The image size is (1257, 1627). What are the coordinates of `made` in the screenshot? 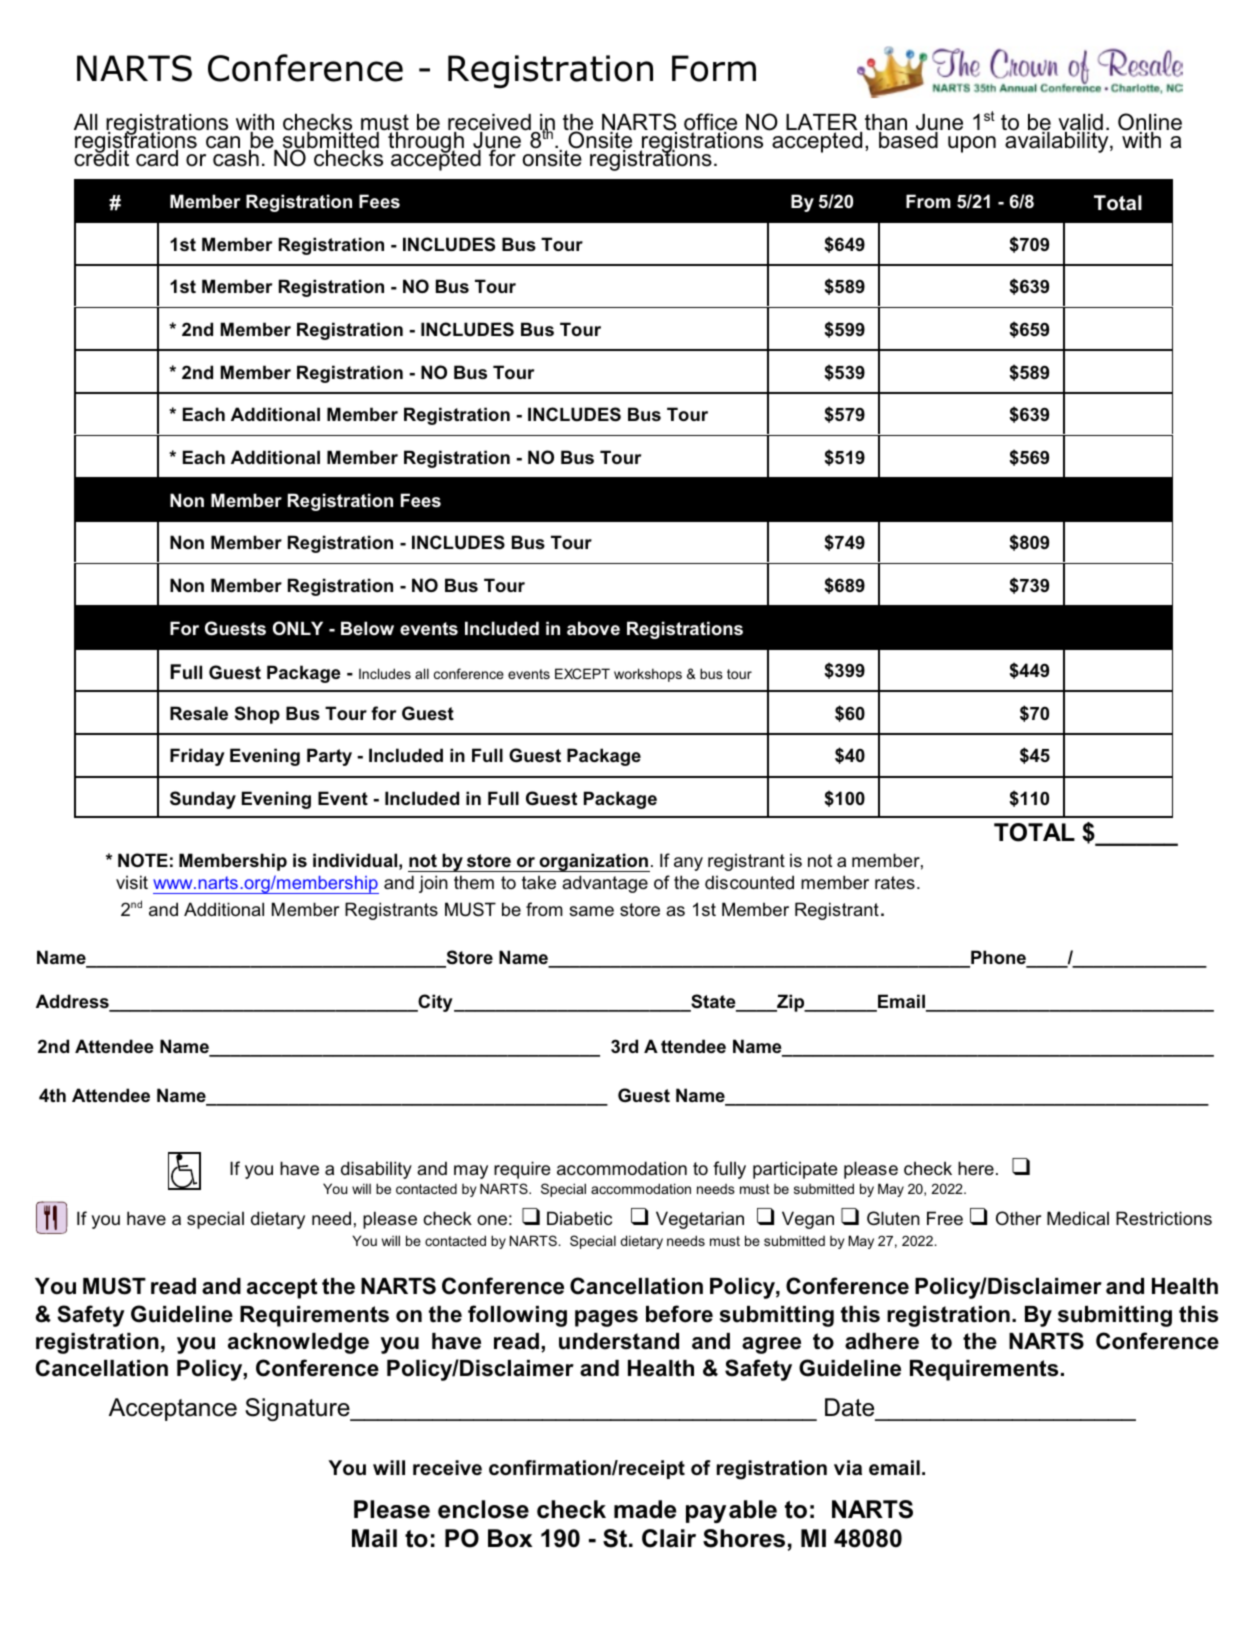 It's located at (645, 1509).
